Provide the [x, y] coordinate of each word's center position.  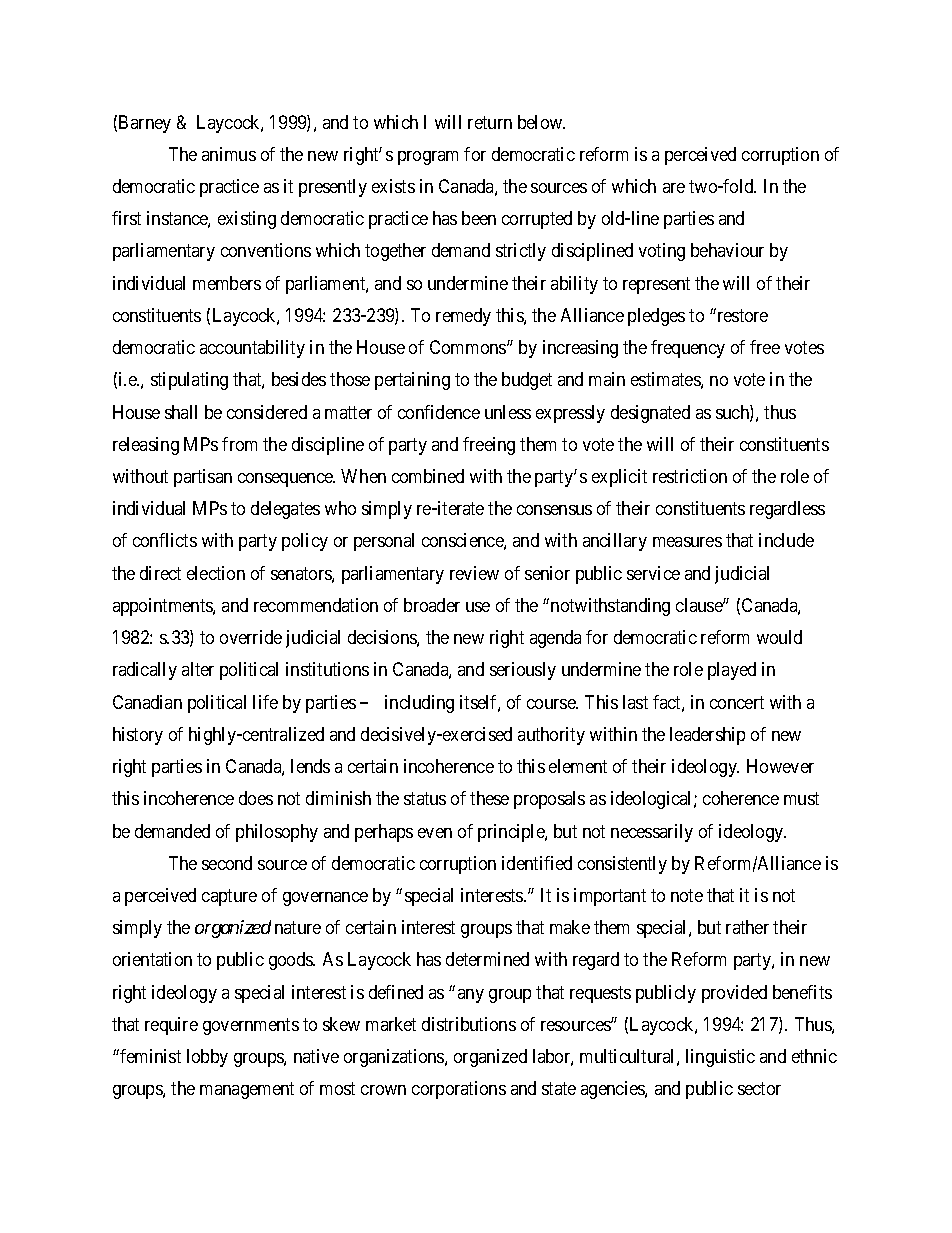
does [256, 798]
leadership [707, 736]
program [428, 158]
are [674, 188]
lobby [207, 1058]
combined [428, 476]
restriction [690, 476]
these [489, 798]
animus [229, 154]
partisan [203, 478]
